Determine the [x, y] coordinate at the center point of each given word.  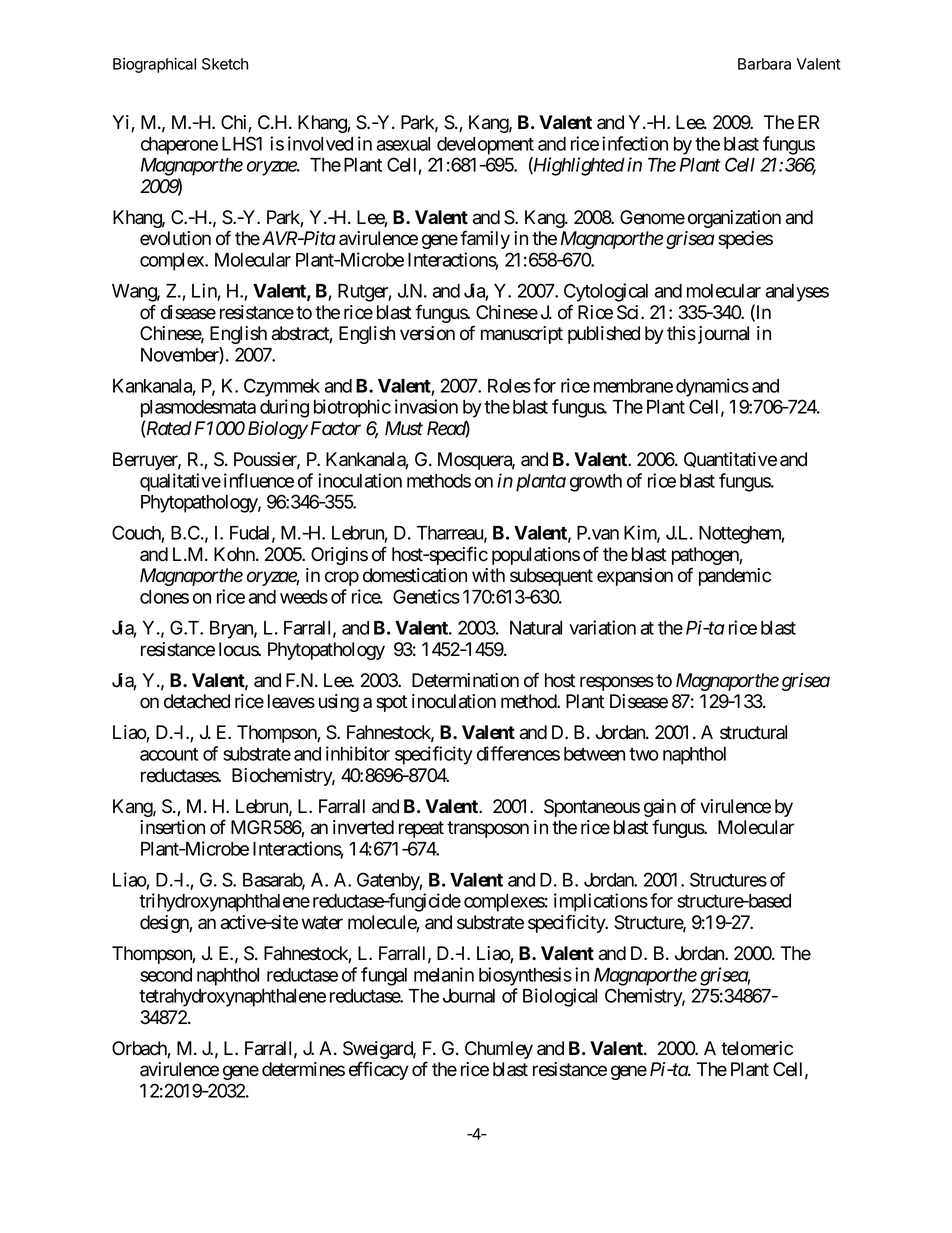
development [485, 146]
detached [197, 701]
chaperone [179, 146]
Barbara [764, 64]
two [644, 754]
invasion [426, 406]
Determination [465, 680]
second [166, 975]
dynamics [712, 387]
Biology [278, 430]
